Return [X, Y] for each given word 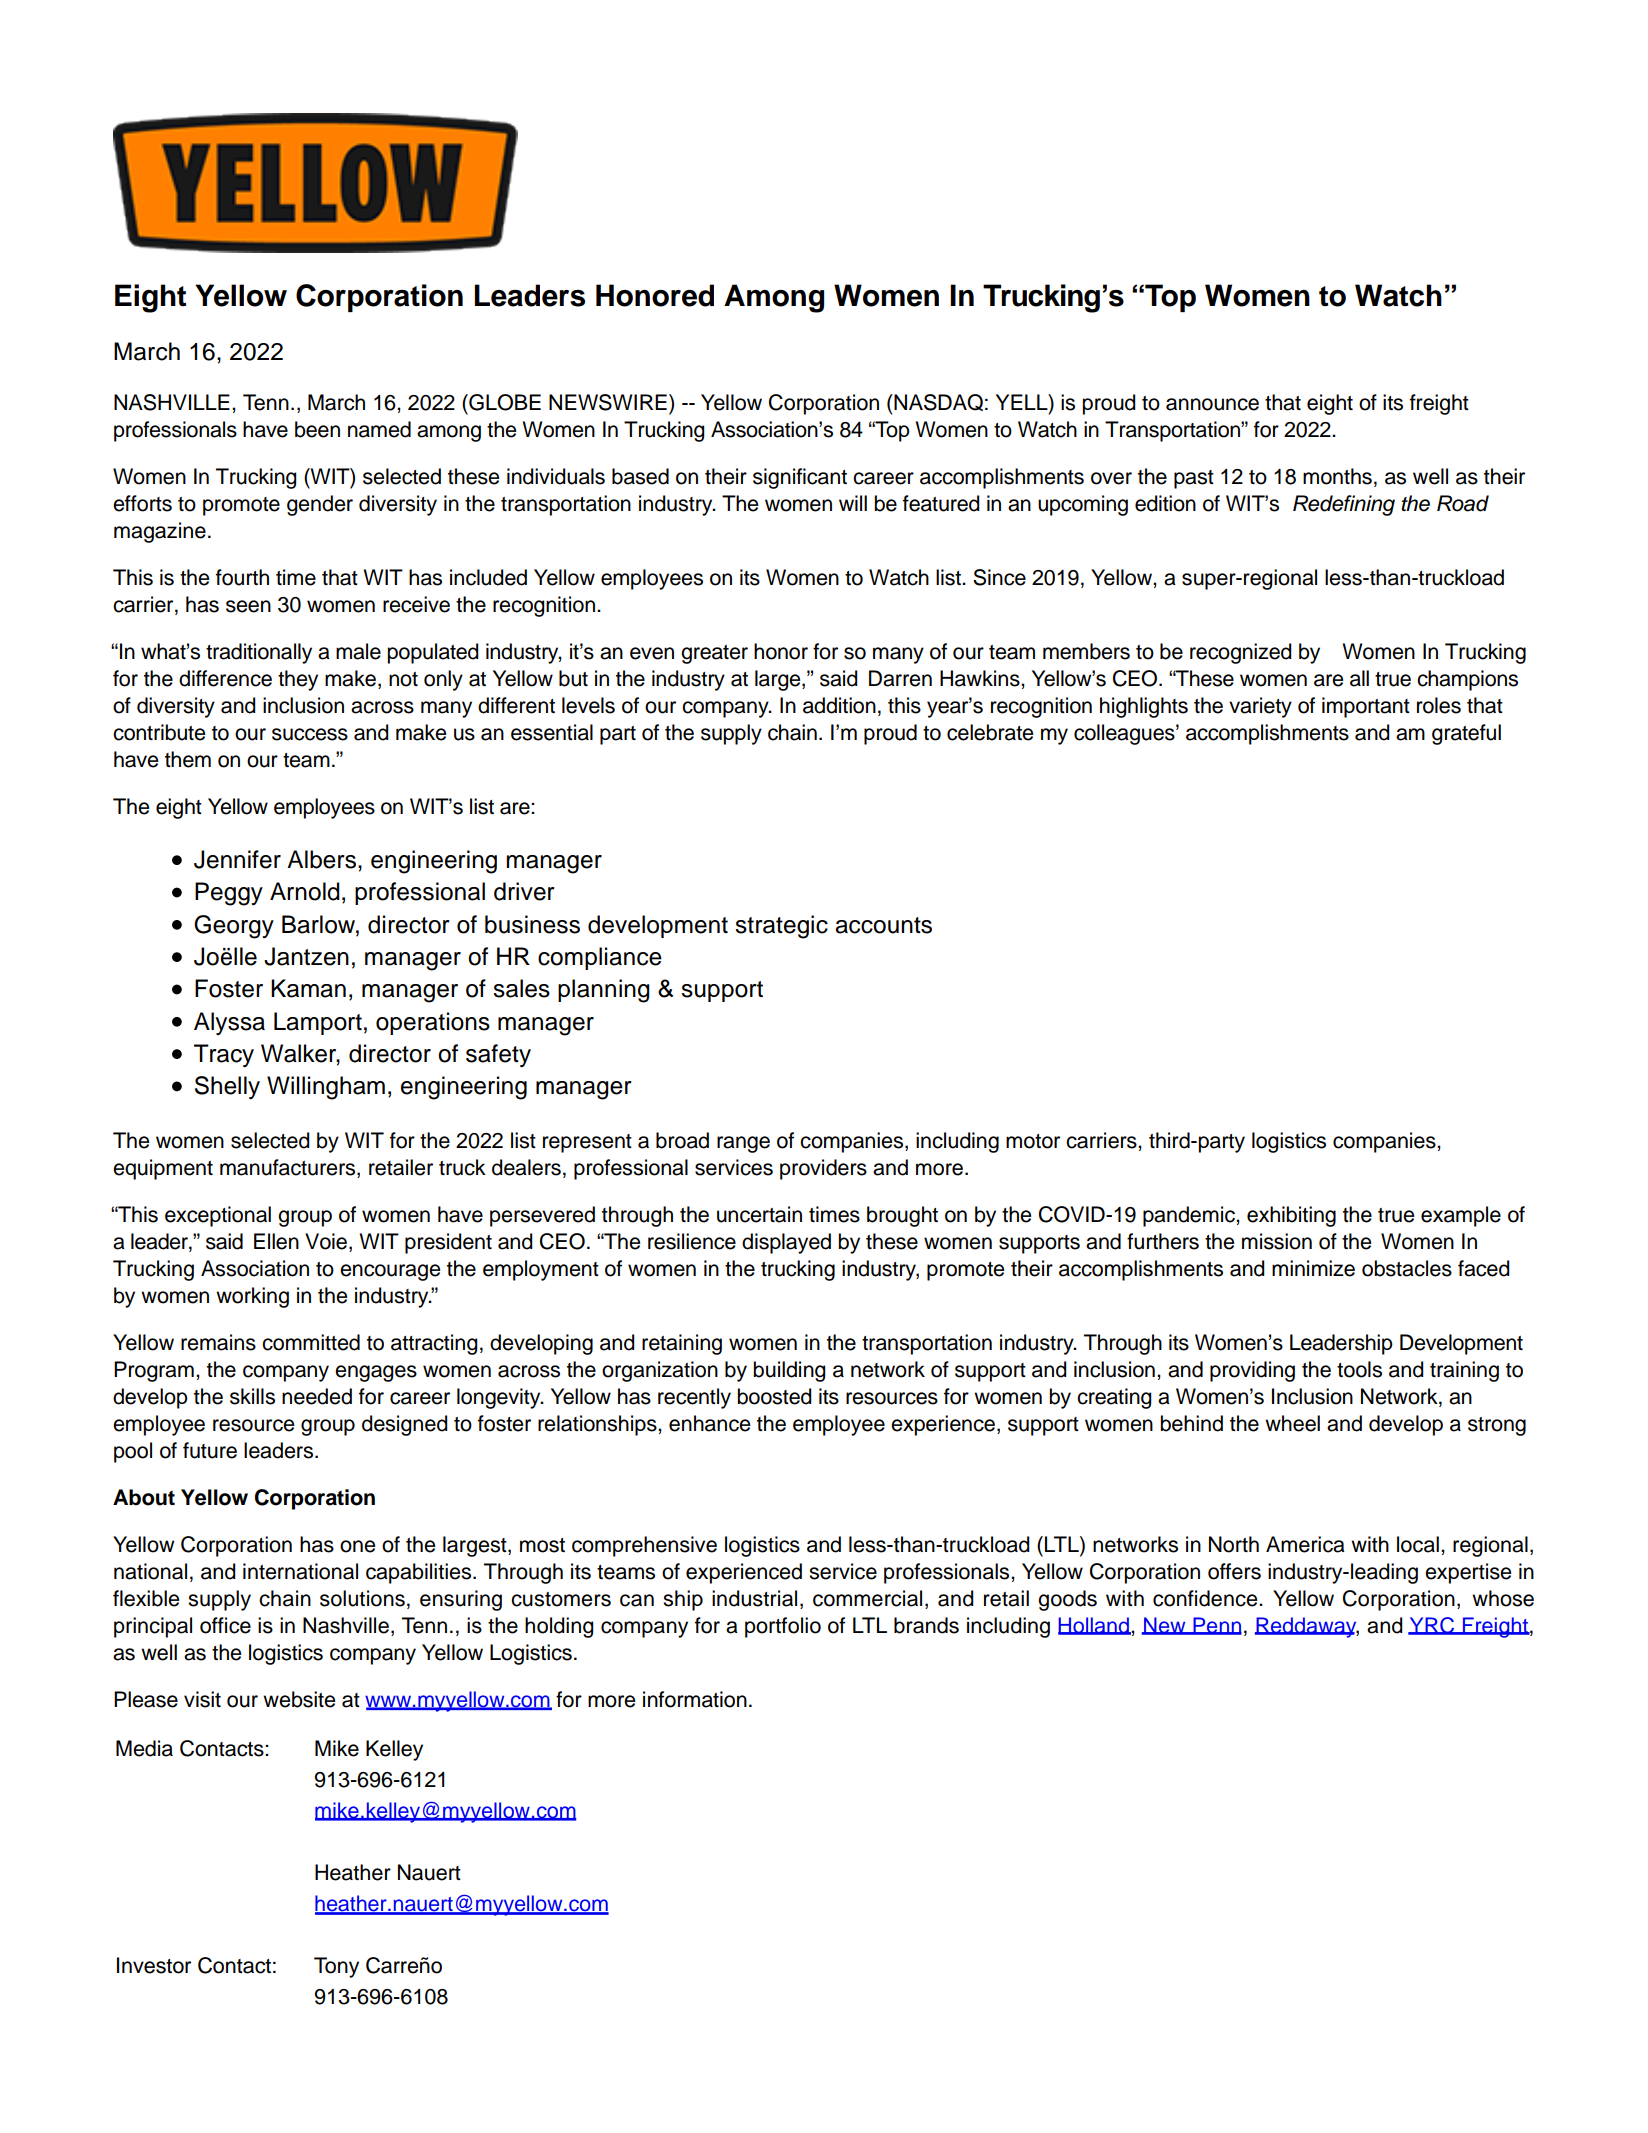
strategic [781, 927]
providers [823, 1169]
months [1337, 476]
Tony [336, 1967]
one [357, 1546]
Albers [321, 859]
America [1305, 1544]
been [317, 429]
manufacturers [289, 1168]
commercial [867, 1598]
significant [800, 478]
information [695, 1699]
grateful [1466, 734]
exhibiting [1291, 1216]
